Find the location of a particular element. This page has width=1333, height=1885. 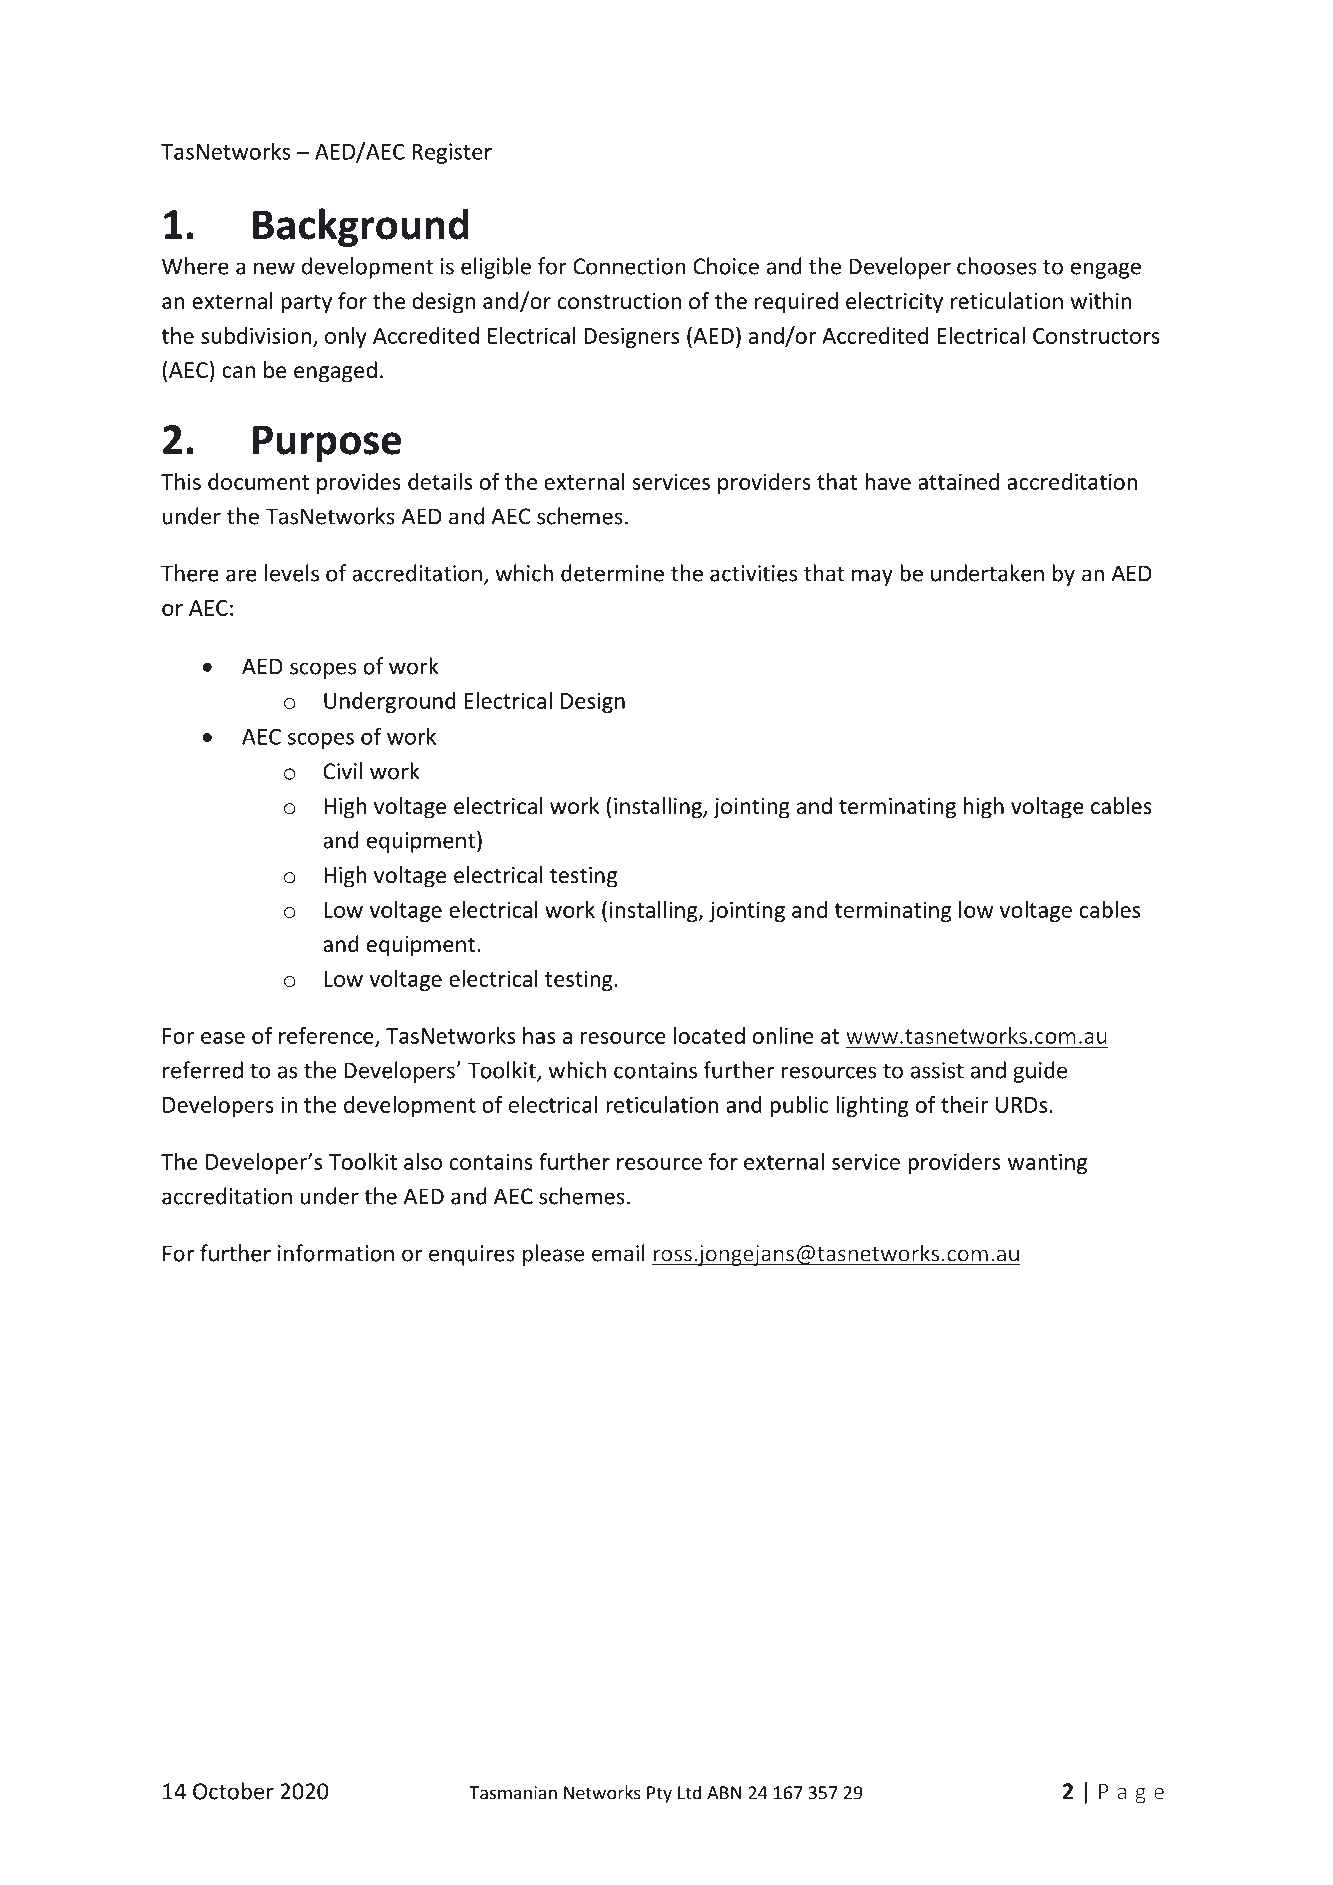

October is located at coordinates (233, 1791).
